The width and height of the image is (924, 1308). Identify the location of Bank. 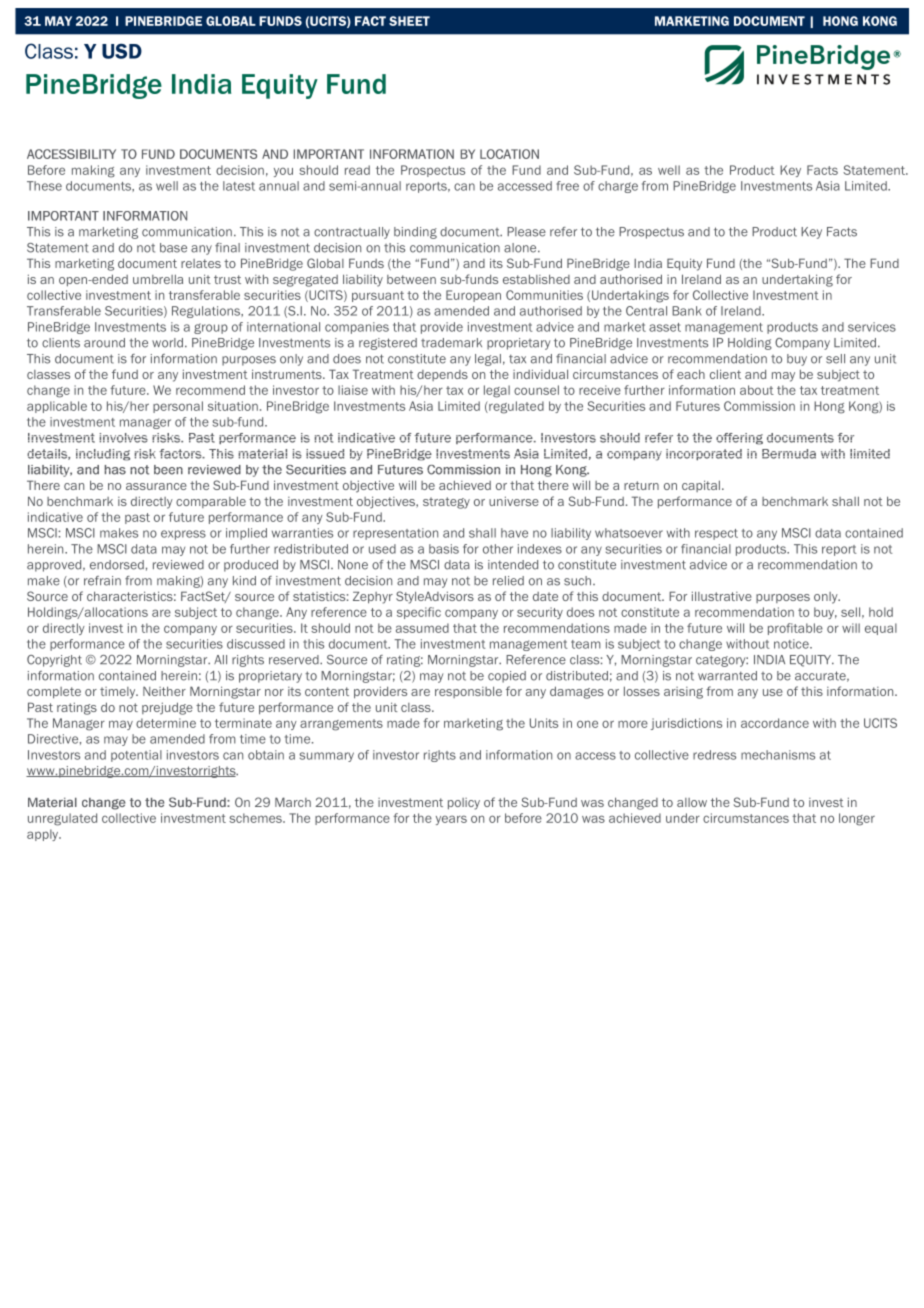
(687, 311).
